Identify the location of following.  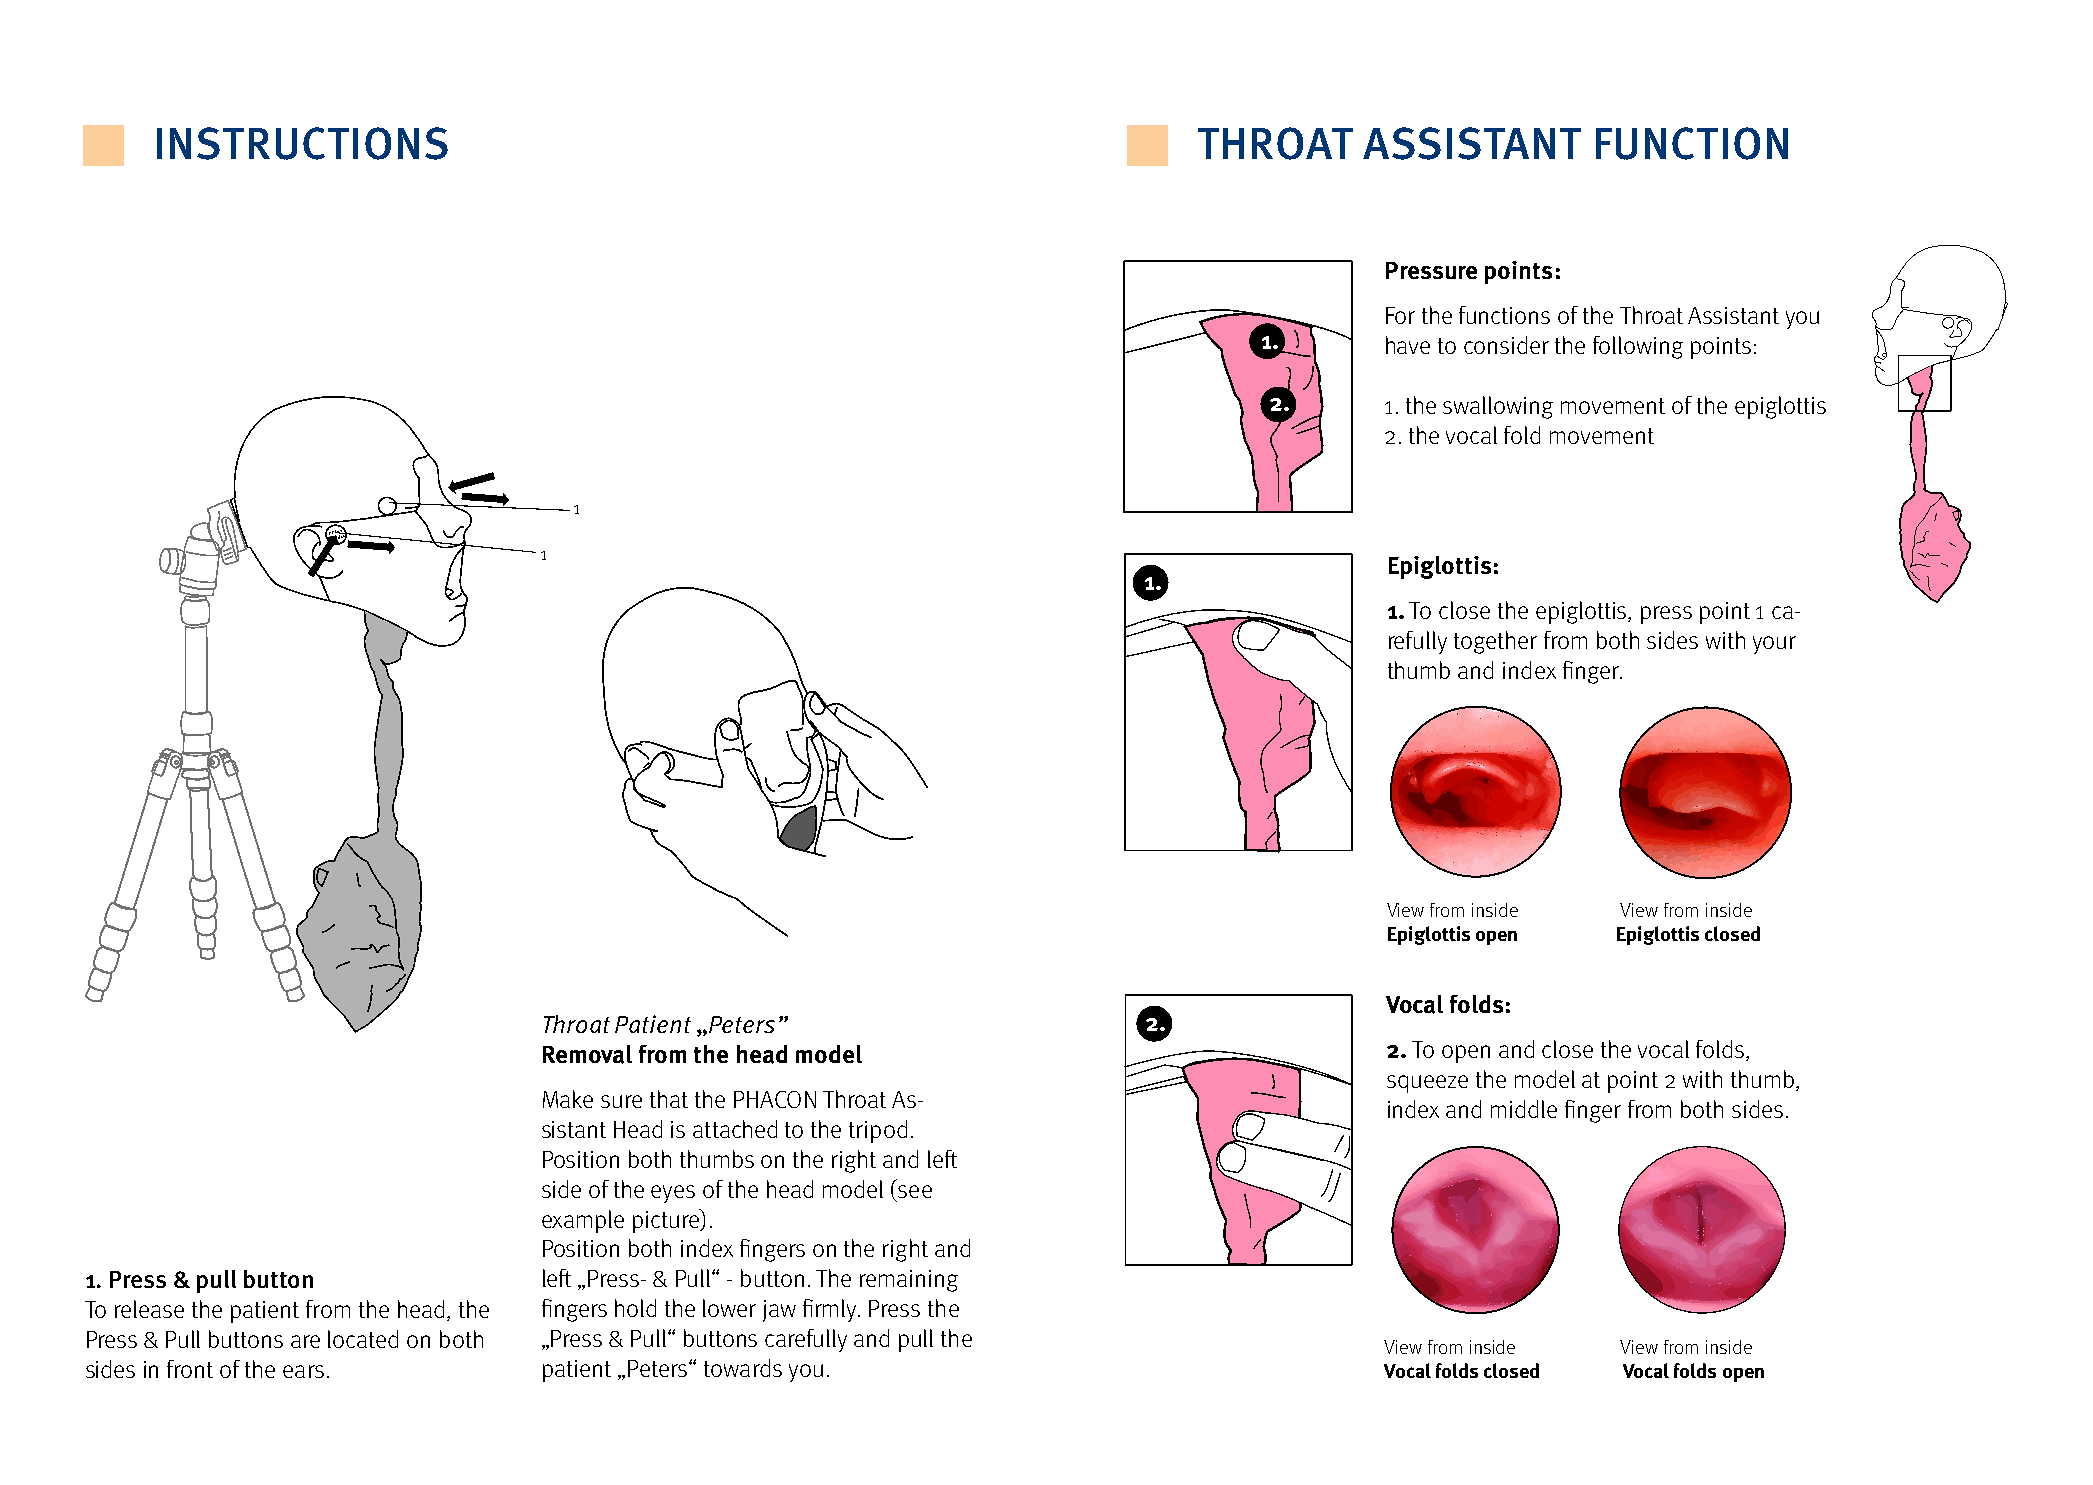
(1638, 347).
